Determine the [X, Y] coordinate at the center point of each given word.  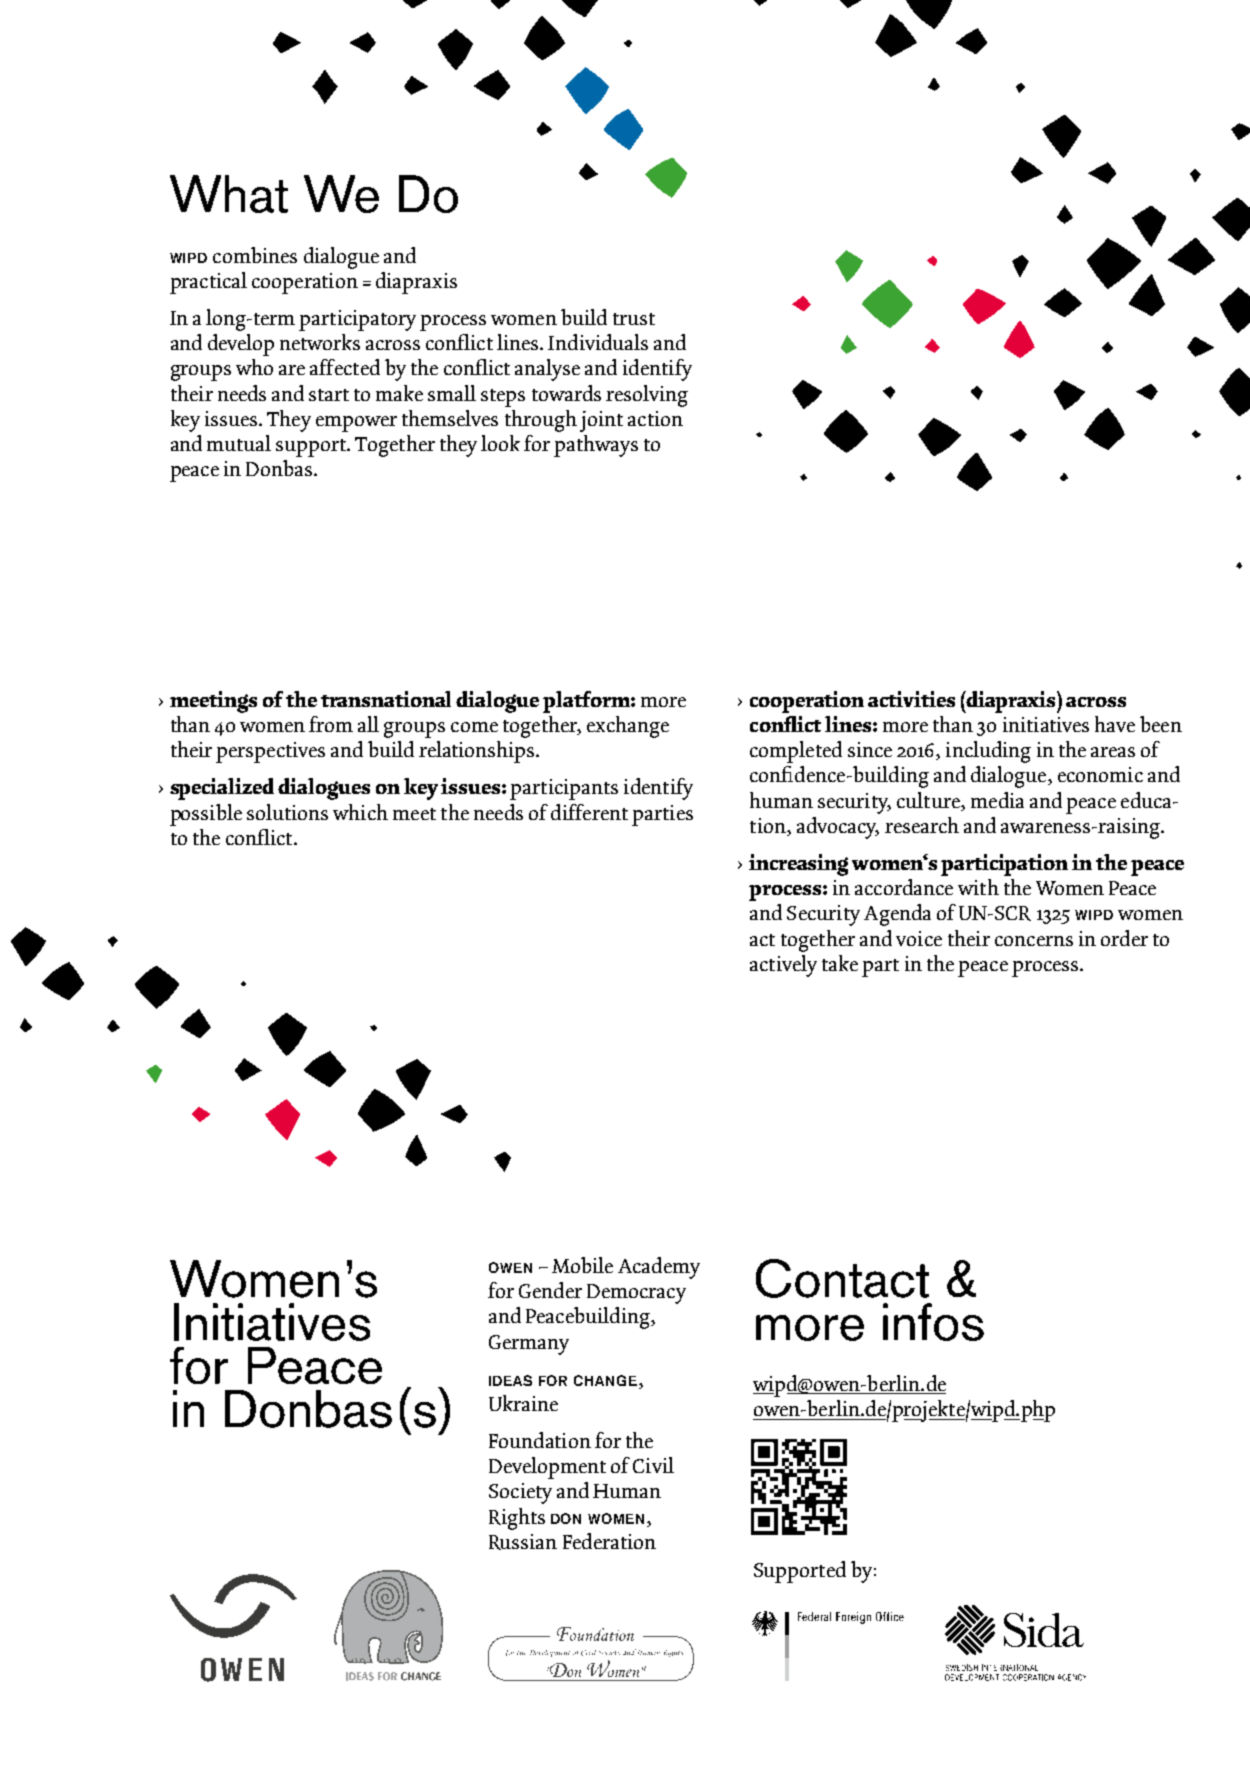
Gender [550, 1290]
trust [634, 319]
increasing [798, 865]
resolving [647, 396]
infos [933, 1322]
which [360, 812]
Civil [653, 1465]
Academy [659, 1268]
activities [911, 699]
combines [255, 255]
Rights [517, 1519]
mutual [239, 443]
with [978, 887]
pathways [596, 446]
